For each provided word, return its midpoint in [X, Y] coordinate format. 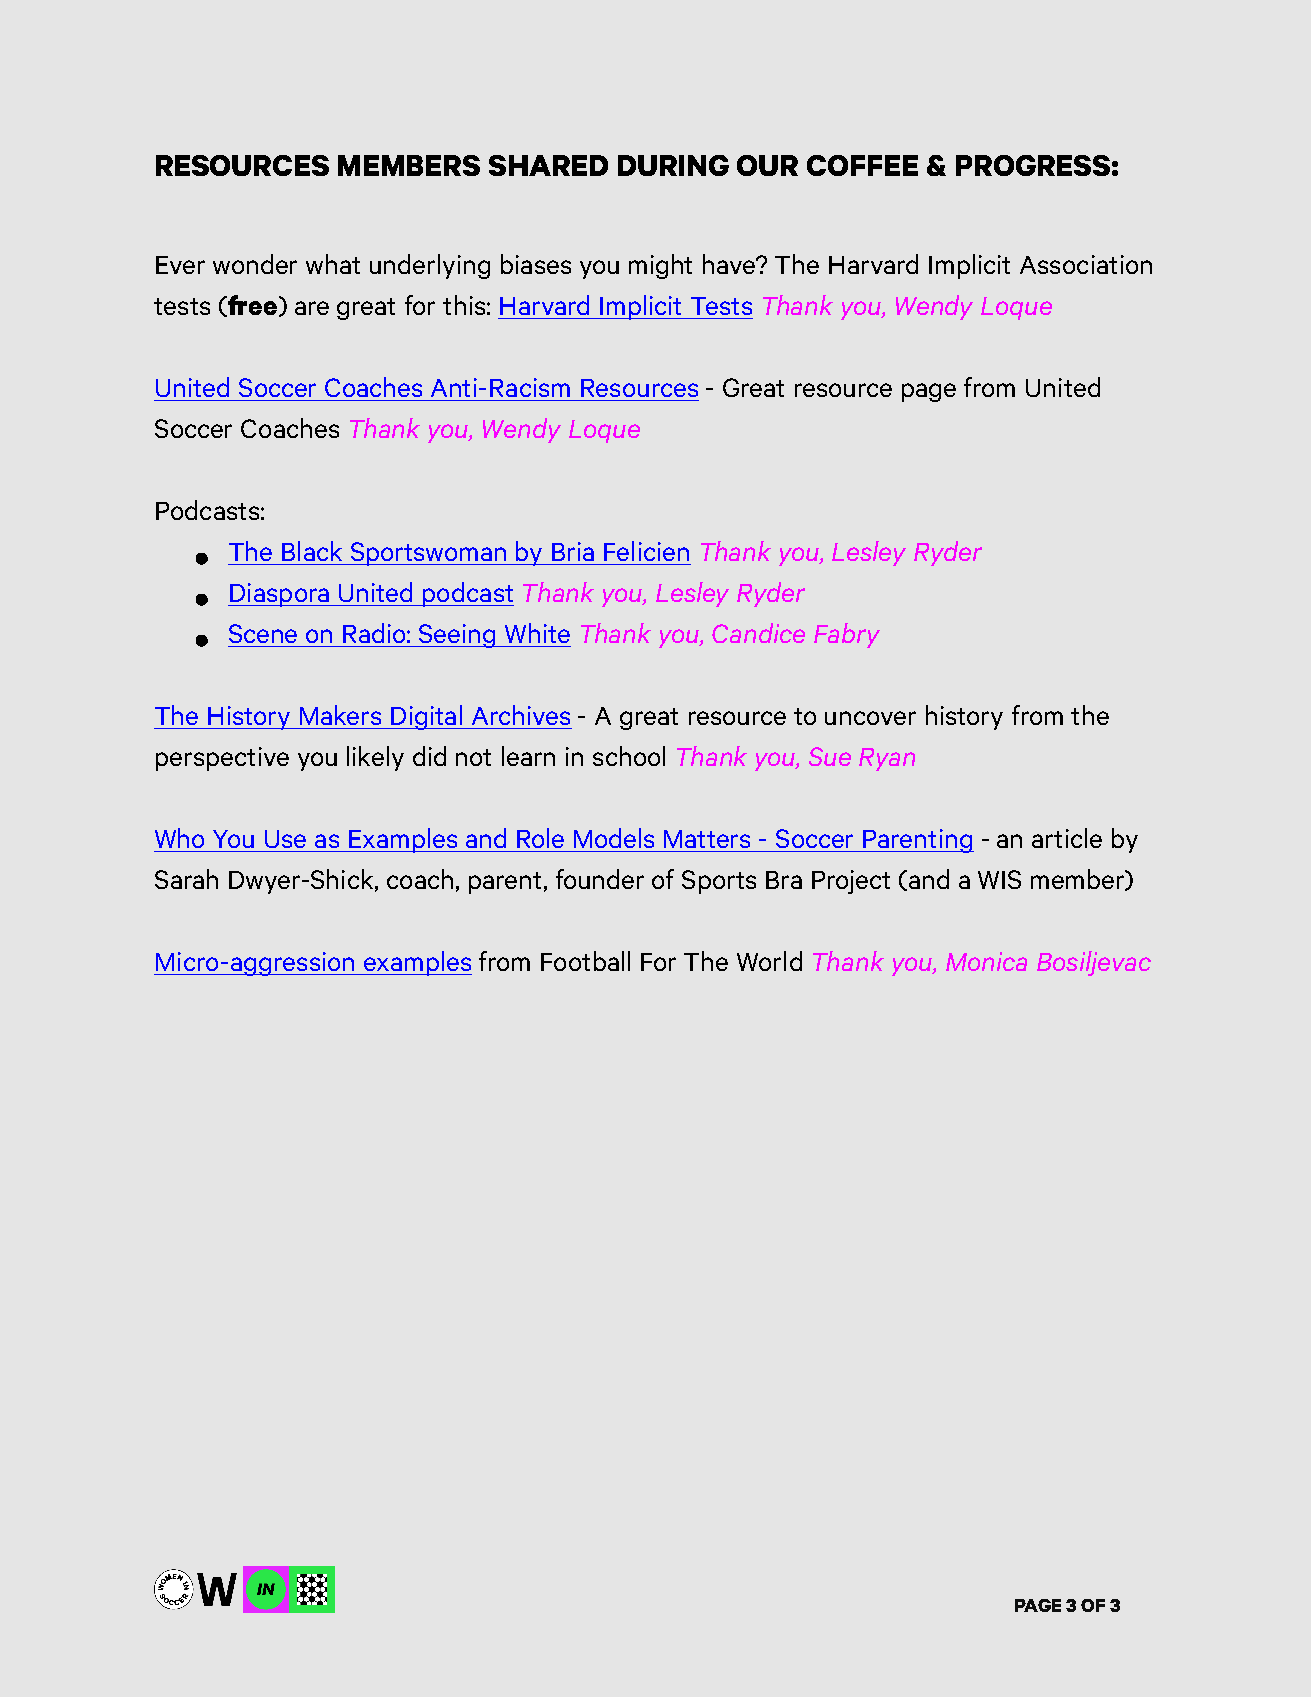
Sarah [186, 879]
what [333, 264]
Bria [573, 551]
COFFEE [862, 165]
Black [312, 551]
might [660, 266]
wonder [255, 264]
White [537, 633]
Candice [758, 633]
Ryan [887, 759]
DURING [673, 165]
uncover [870, 718]
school [629, 756]
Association [1086, 264]
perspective [222, 759]
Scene [263, 633]
